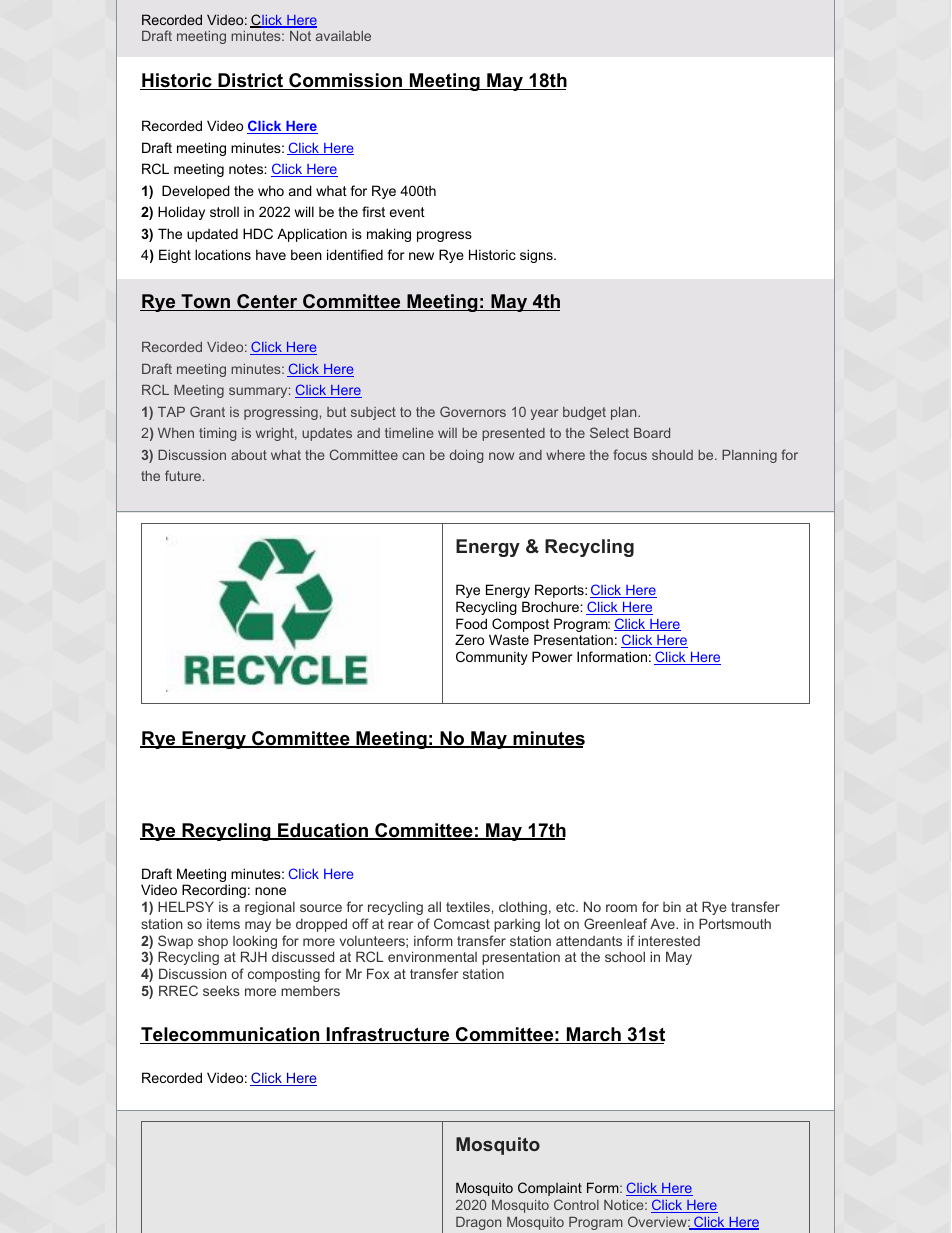 The height and width of the page is (1233, 952). What do you see at coordinates (251, 81) in the page?
I see `District` at bounding box center [251, 81].
